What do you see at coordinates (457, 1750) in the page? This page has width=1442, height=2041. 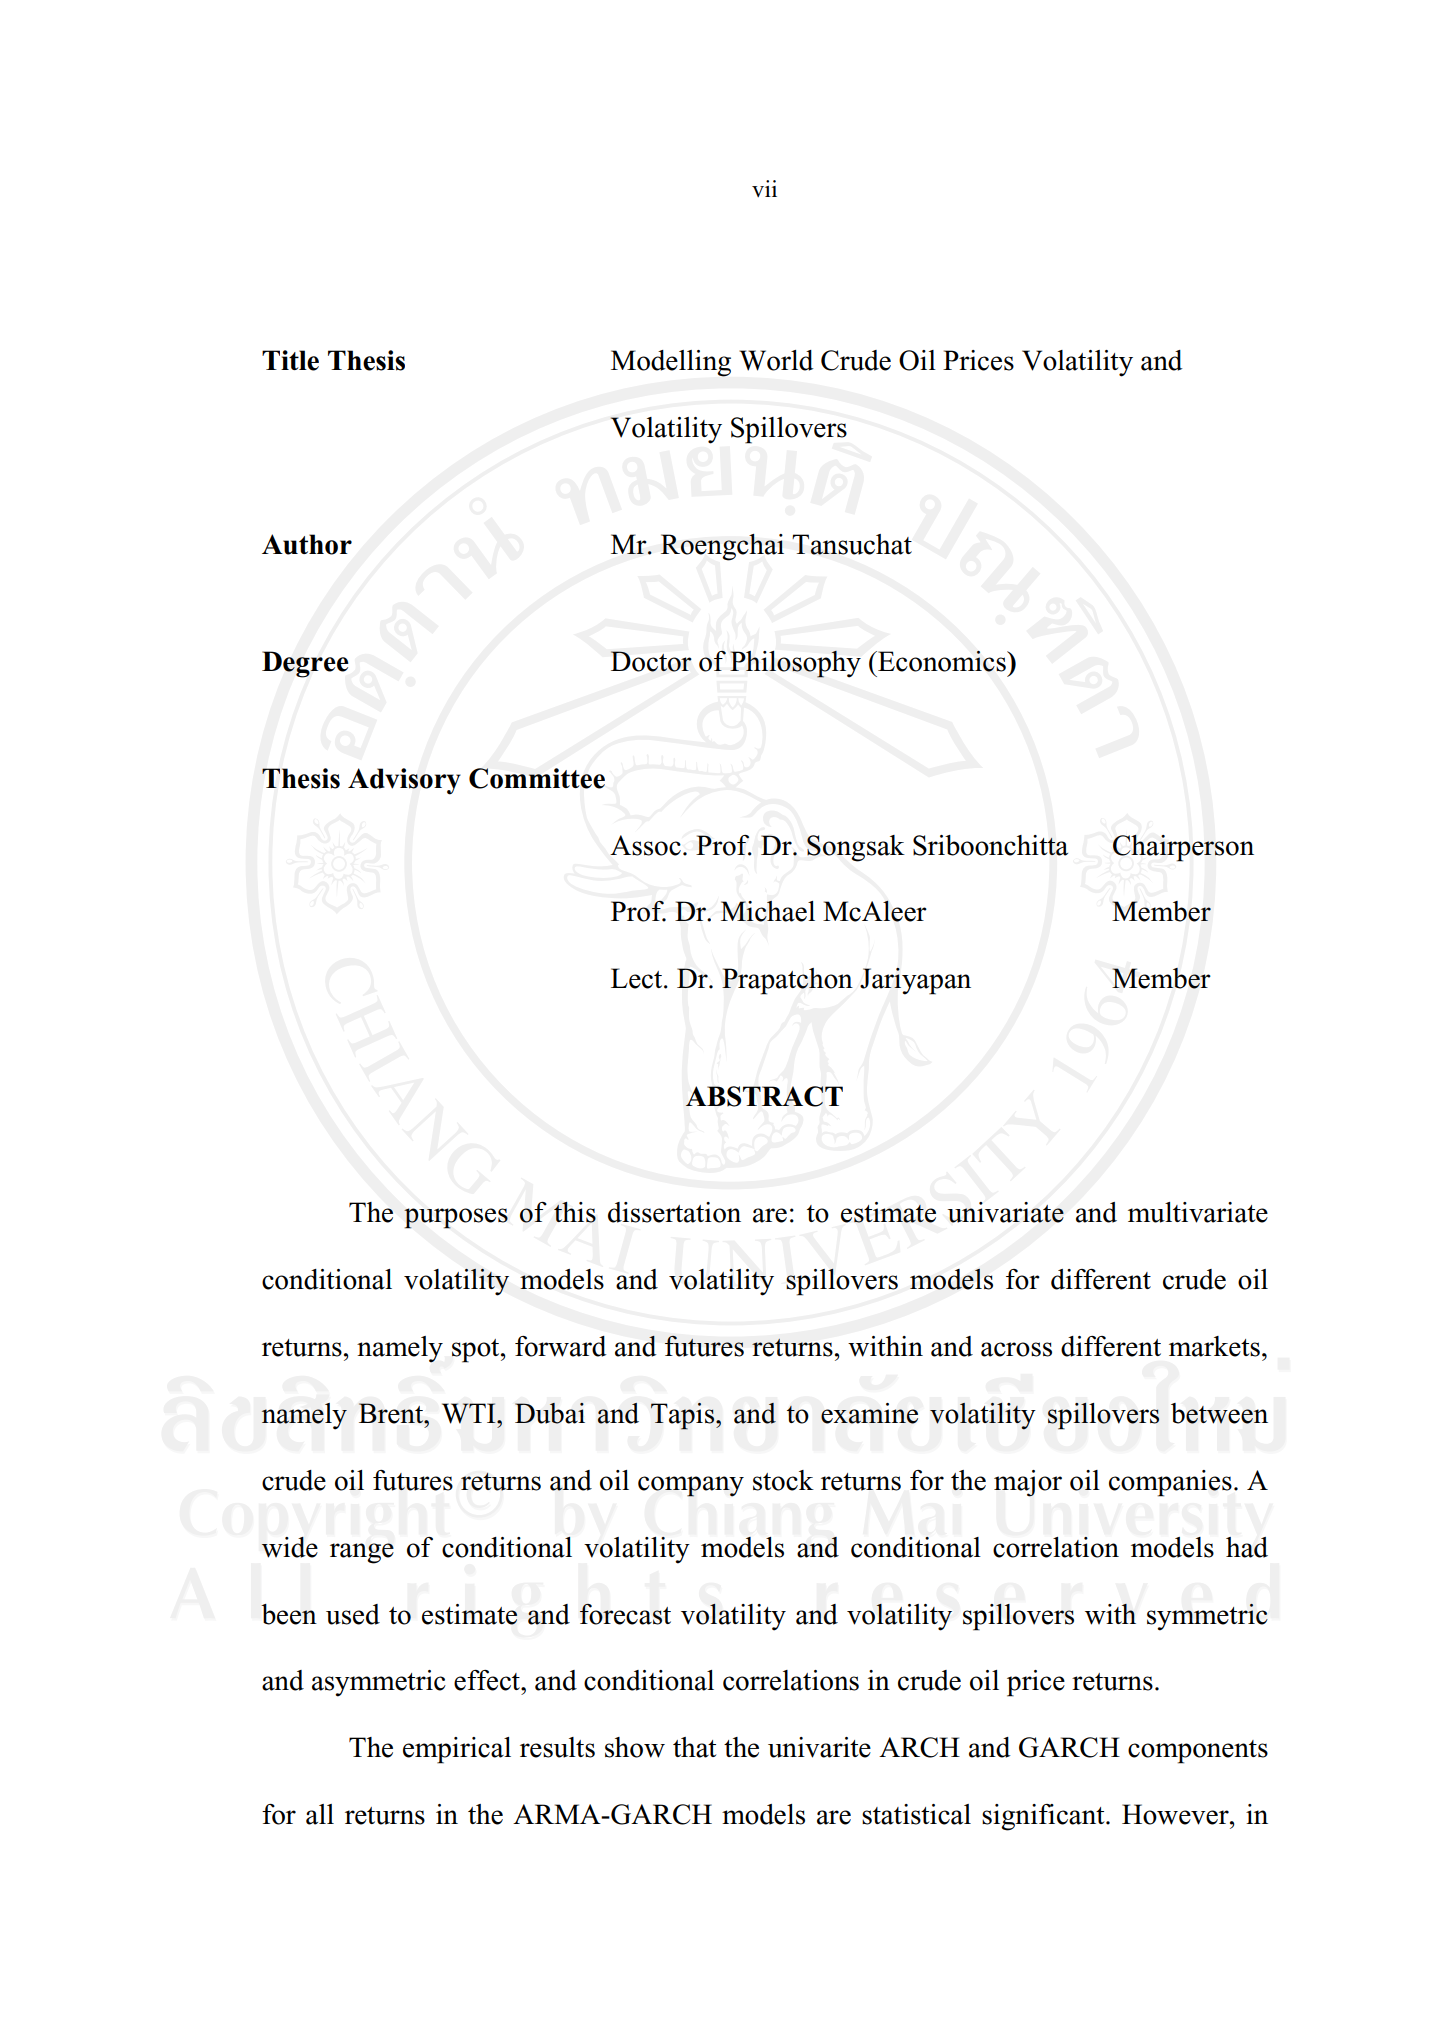 I see `empirical` at bounding box center [457, 1750].
